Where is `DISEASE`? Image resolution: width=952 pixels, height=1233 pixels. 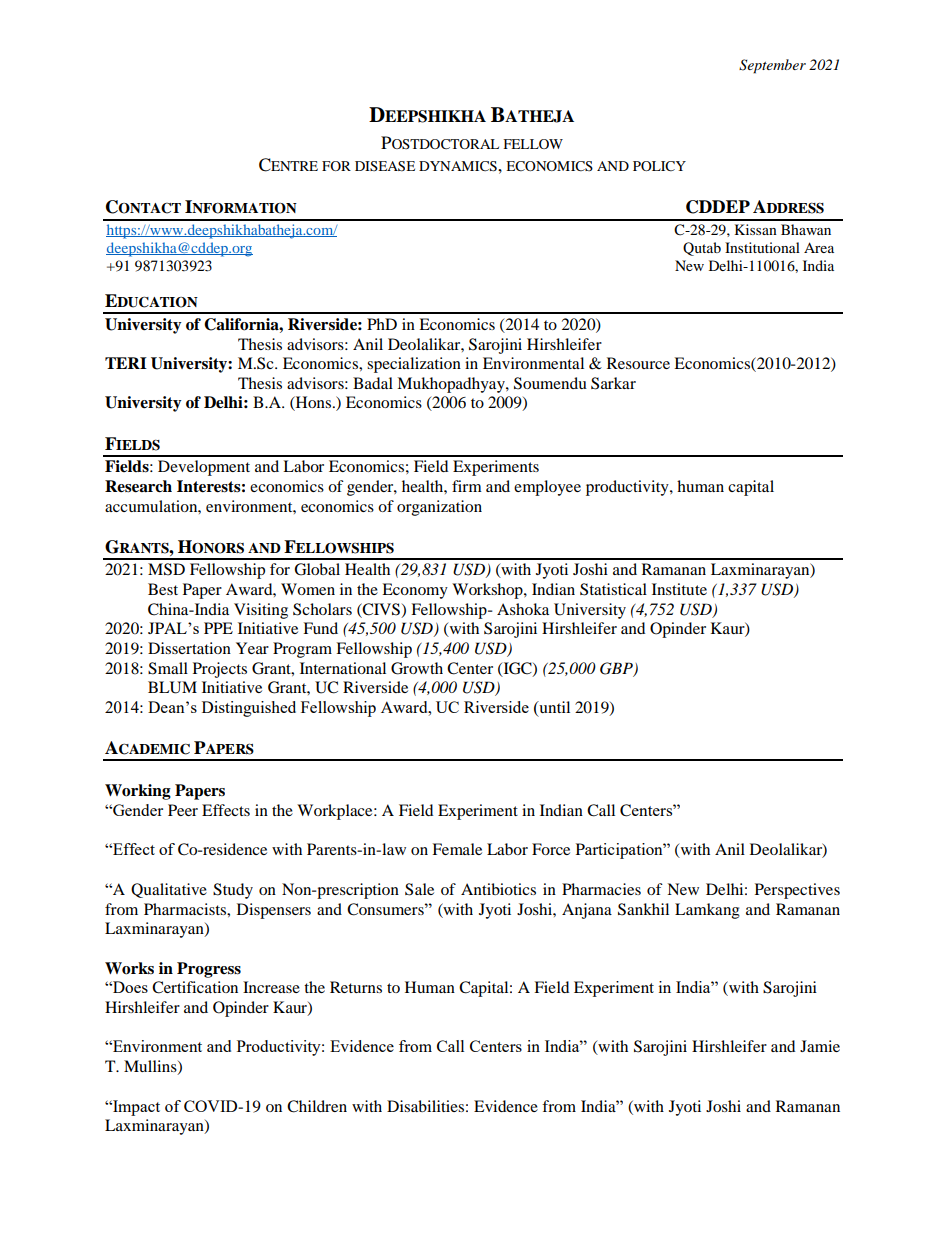
DISEASE is located at coordinates (385, 166).
